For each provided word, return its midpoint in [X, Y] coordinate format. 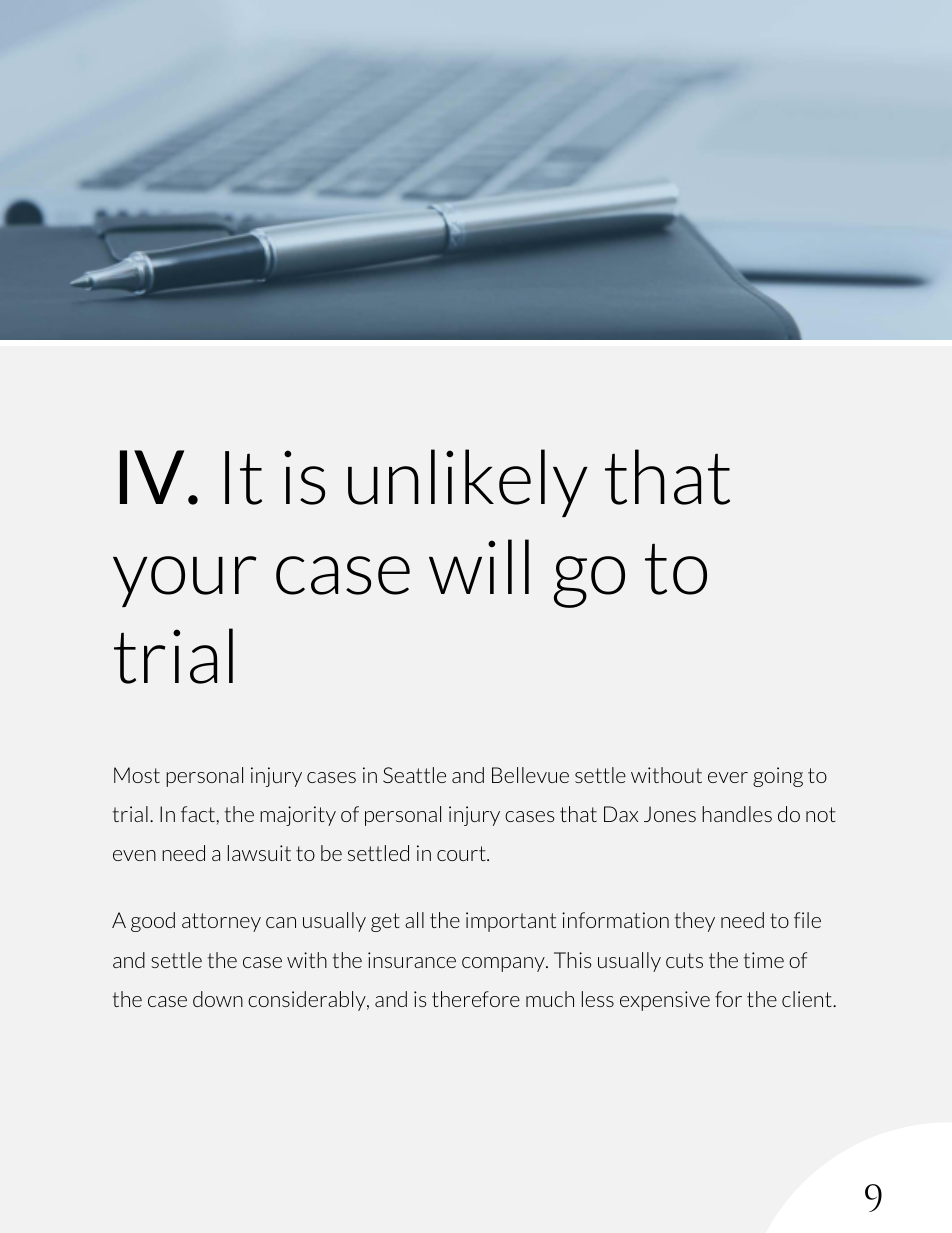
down [218, 999]
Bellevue [530, 775]
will [479, 566]
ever [728, 777]
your [184, 581]
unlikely [468, 483]
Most [137, 775]
